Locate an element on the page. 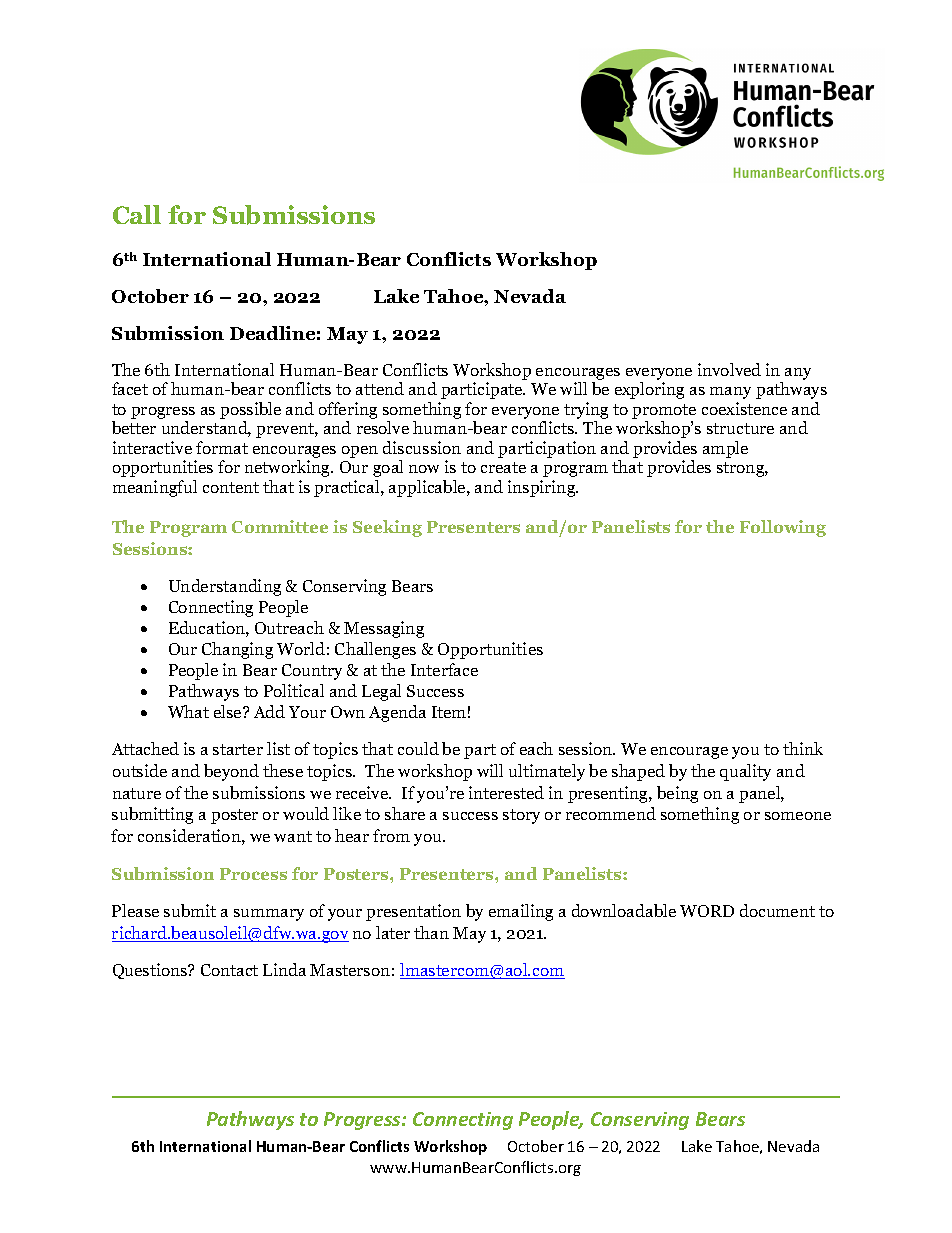 The image size is (952, 1233). interested is located at coordinates (506, 792).
